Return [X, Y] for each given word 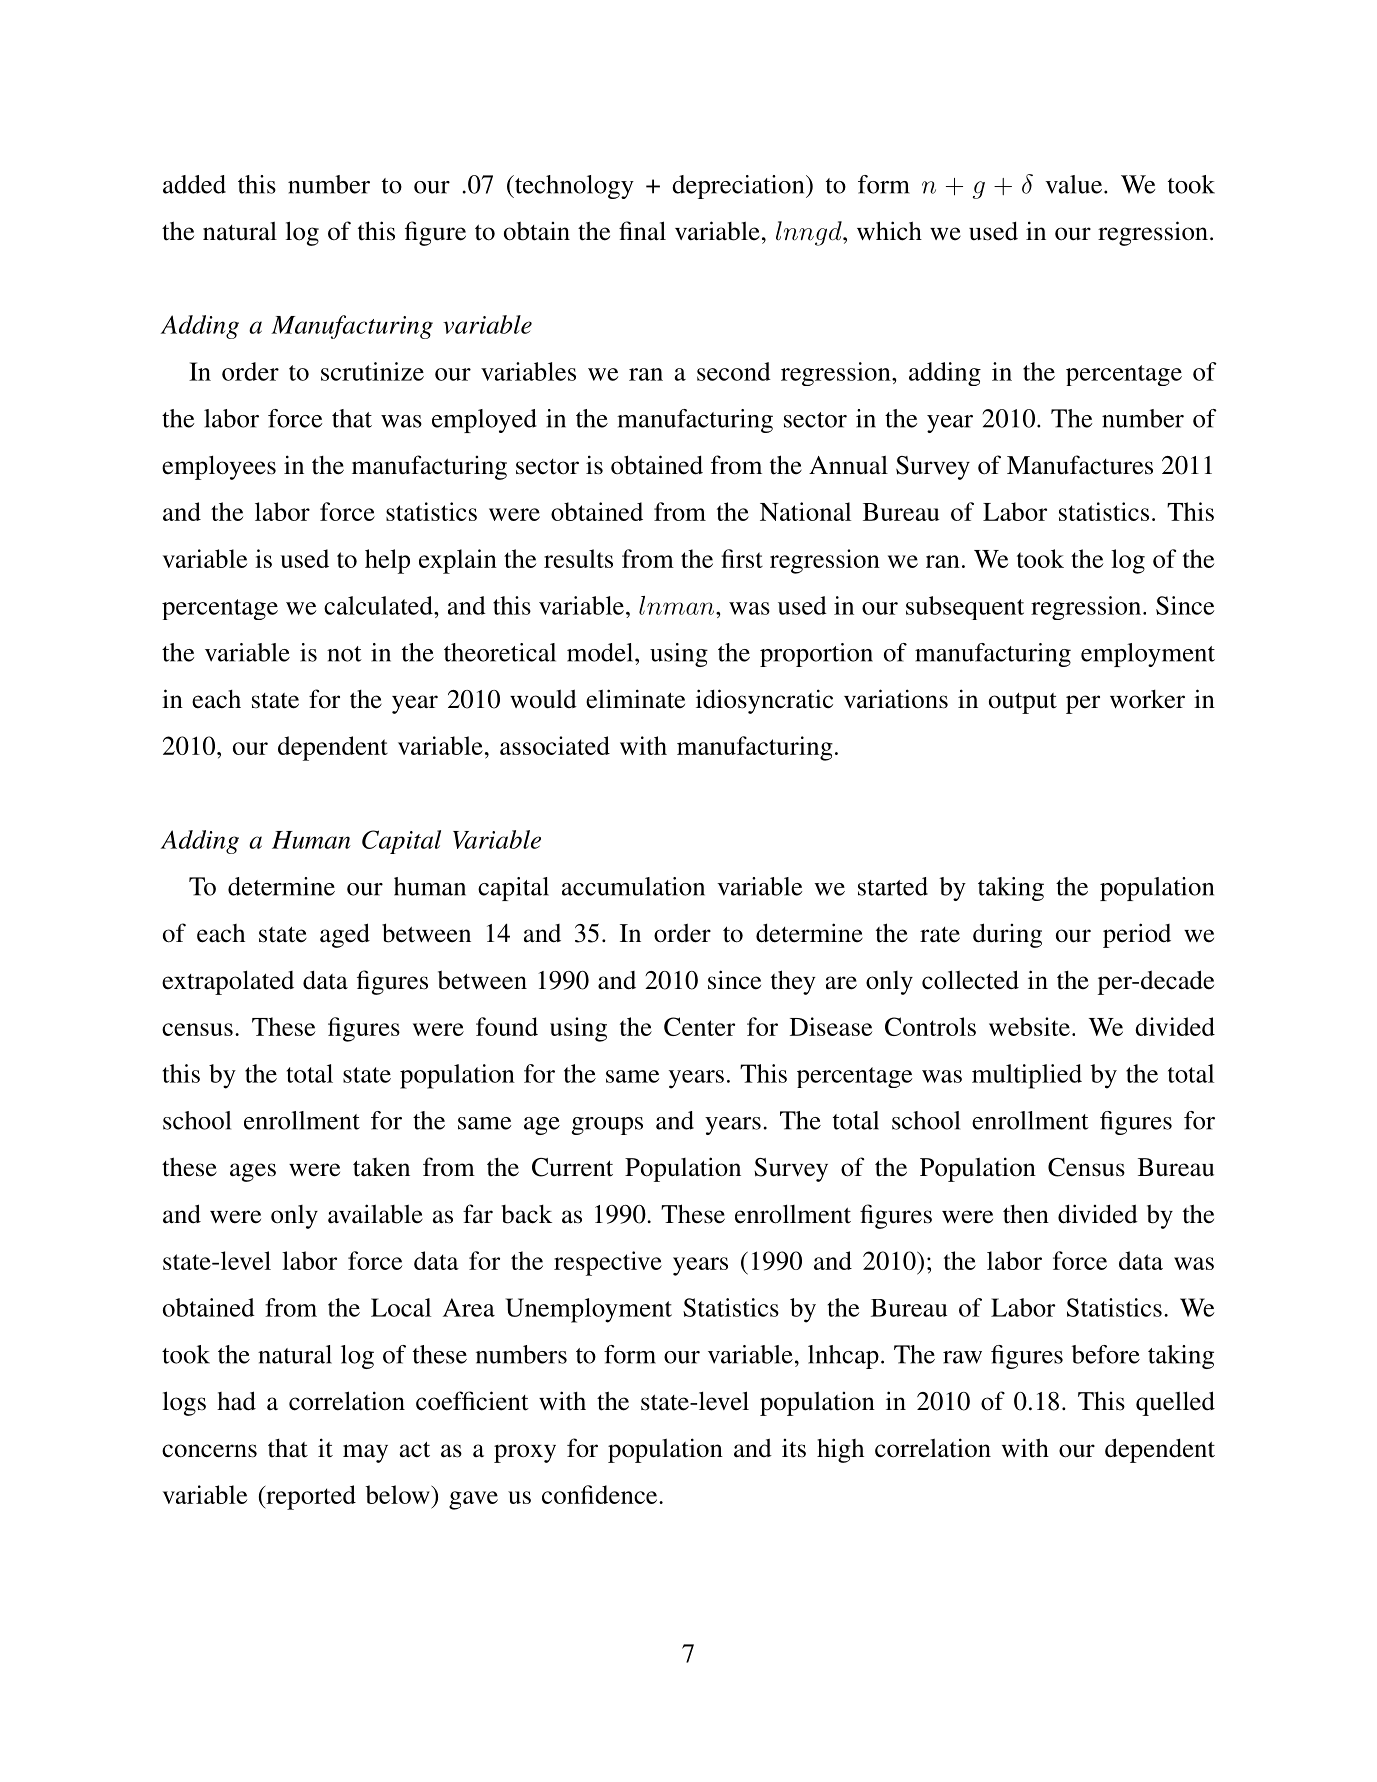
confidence [601, 1494]
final [642, 231]
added [194, 184]
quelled [1175, 1403]
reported [310, 1497]
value [1075, 184]
